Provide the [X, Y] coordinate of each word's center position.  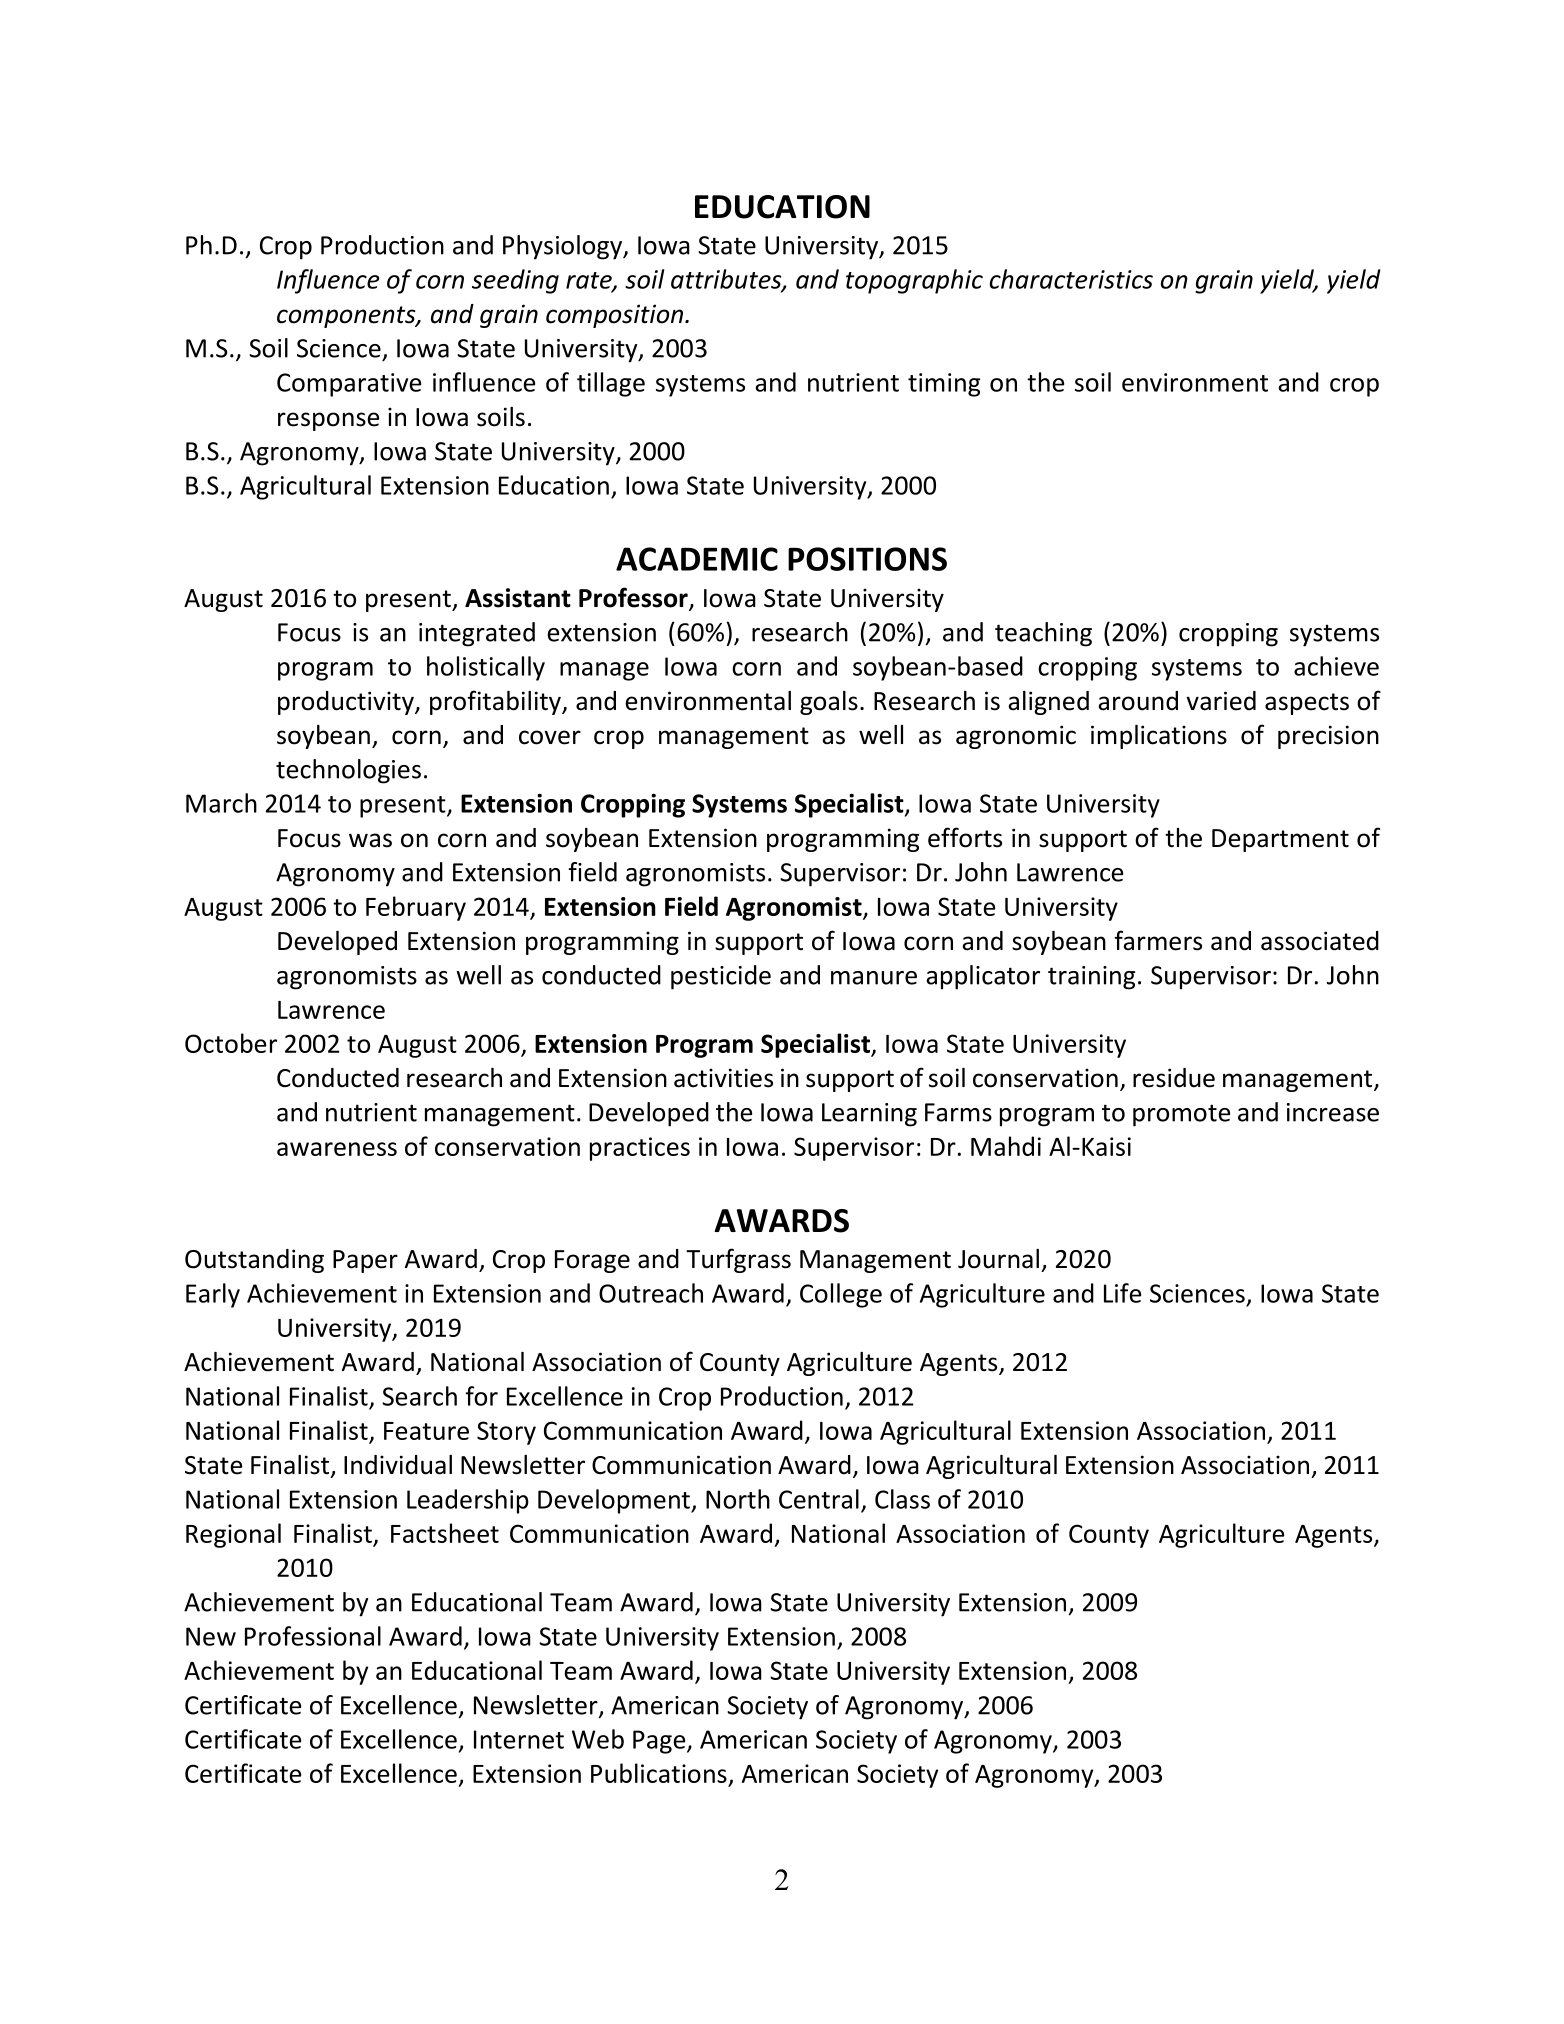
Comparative [349, 385]
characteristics [1071, 279]
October [231, 1043]
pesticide [721, 977]
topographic [914, 281]
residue [1174, 1078]
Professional [313, 1636]
